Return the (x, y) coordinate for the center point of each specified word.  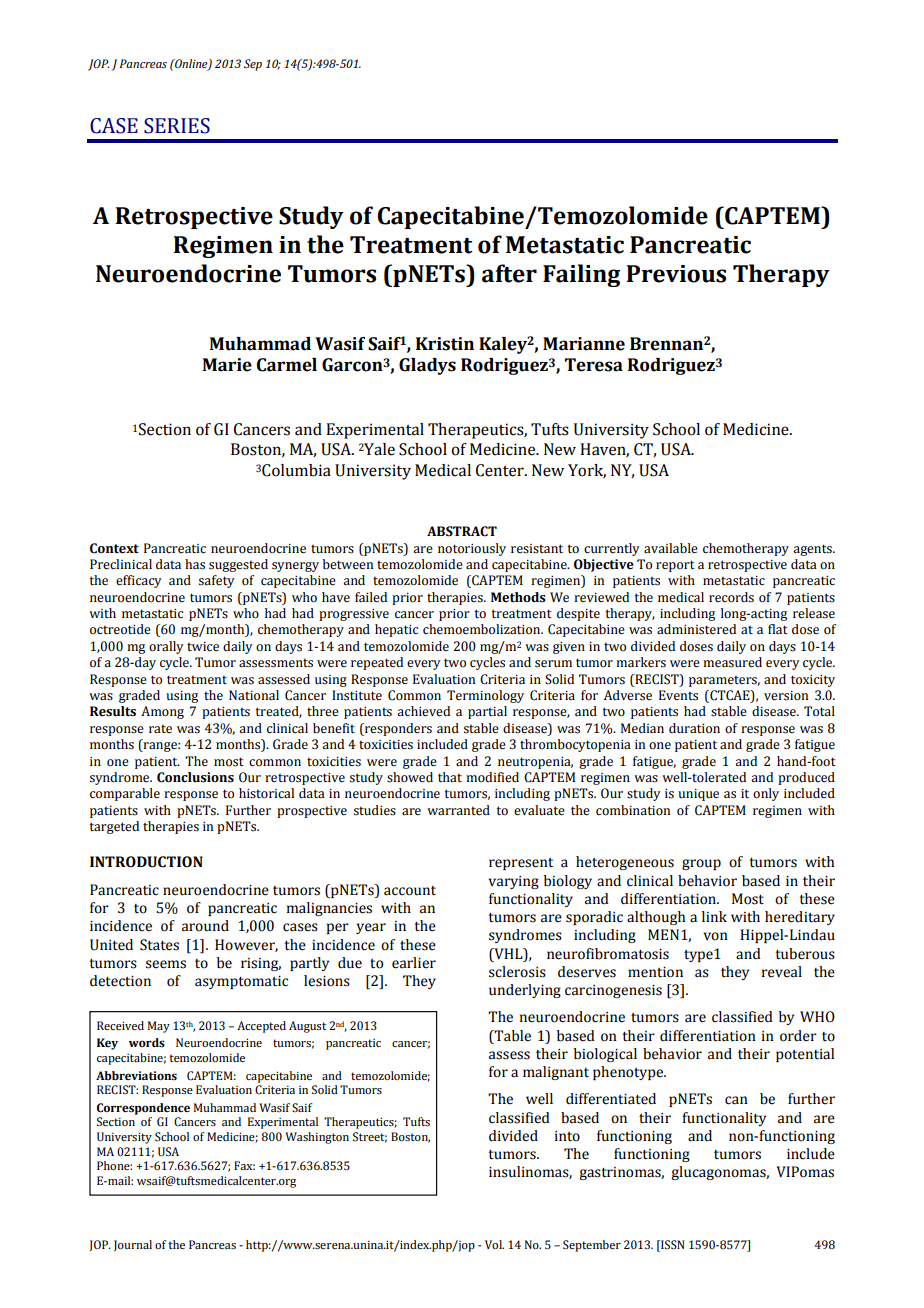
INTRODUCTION (146, 862)
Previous (676, 274)
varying (514, 882)
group (701, 864)
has (195, 564)
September (592, 1246)
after (509, 273)
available (671, 548)
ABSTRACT (462, 531)
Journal (133, 1245)
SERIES (177, 126)
